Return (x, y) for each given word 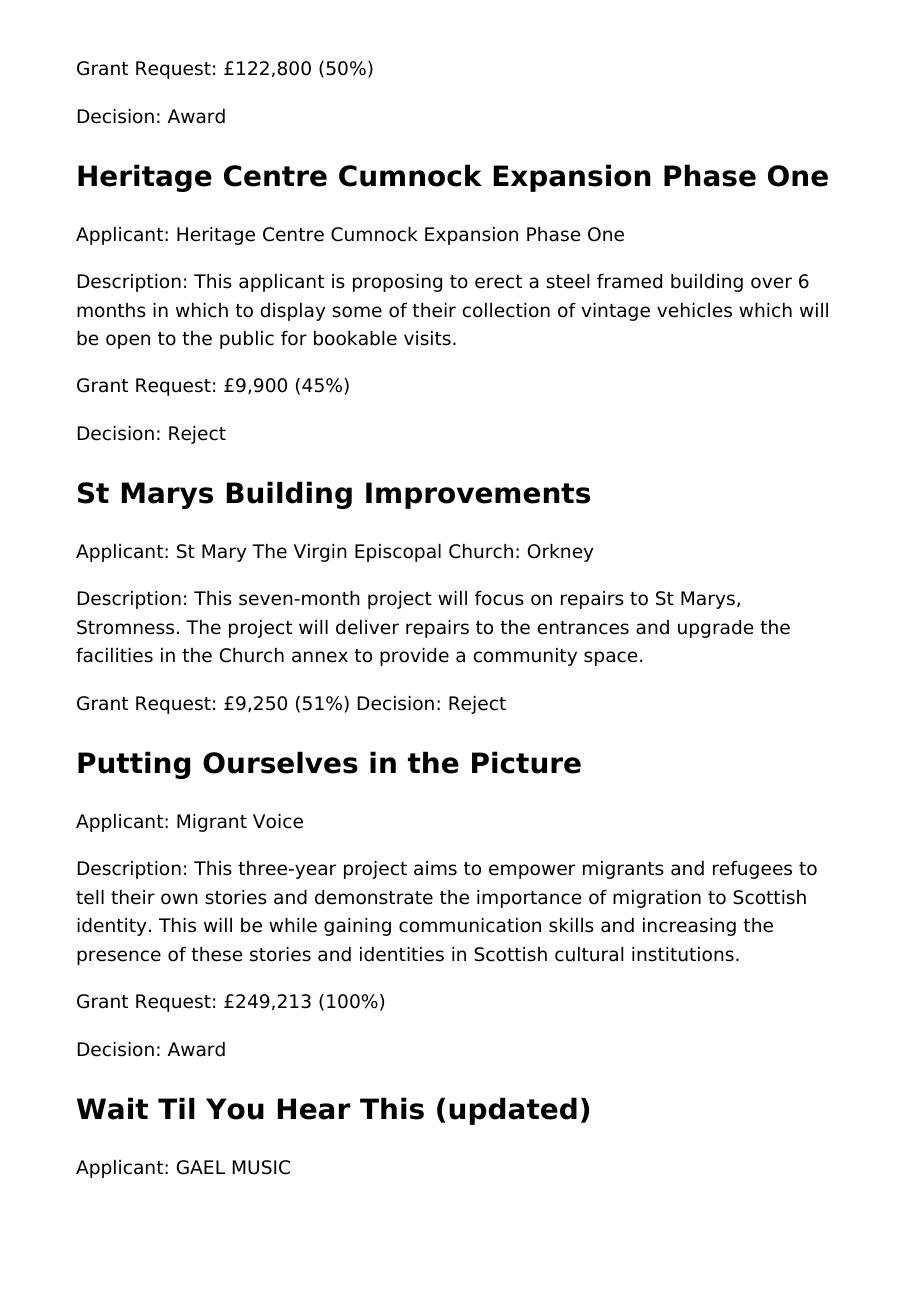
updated (513, 1111)
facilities (114, 655)
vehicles (694, 310)
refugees (752, 870)
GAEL (201, 1167)
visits (427, 338)
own (179, 899)
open (128, 341)
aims (435, 868)
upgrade (716, 629)
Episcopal (398, 553)
